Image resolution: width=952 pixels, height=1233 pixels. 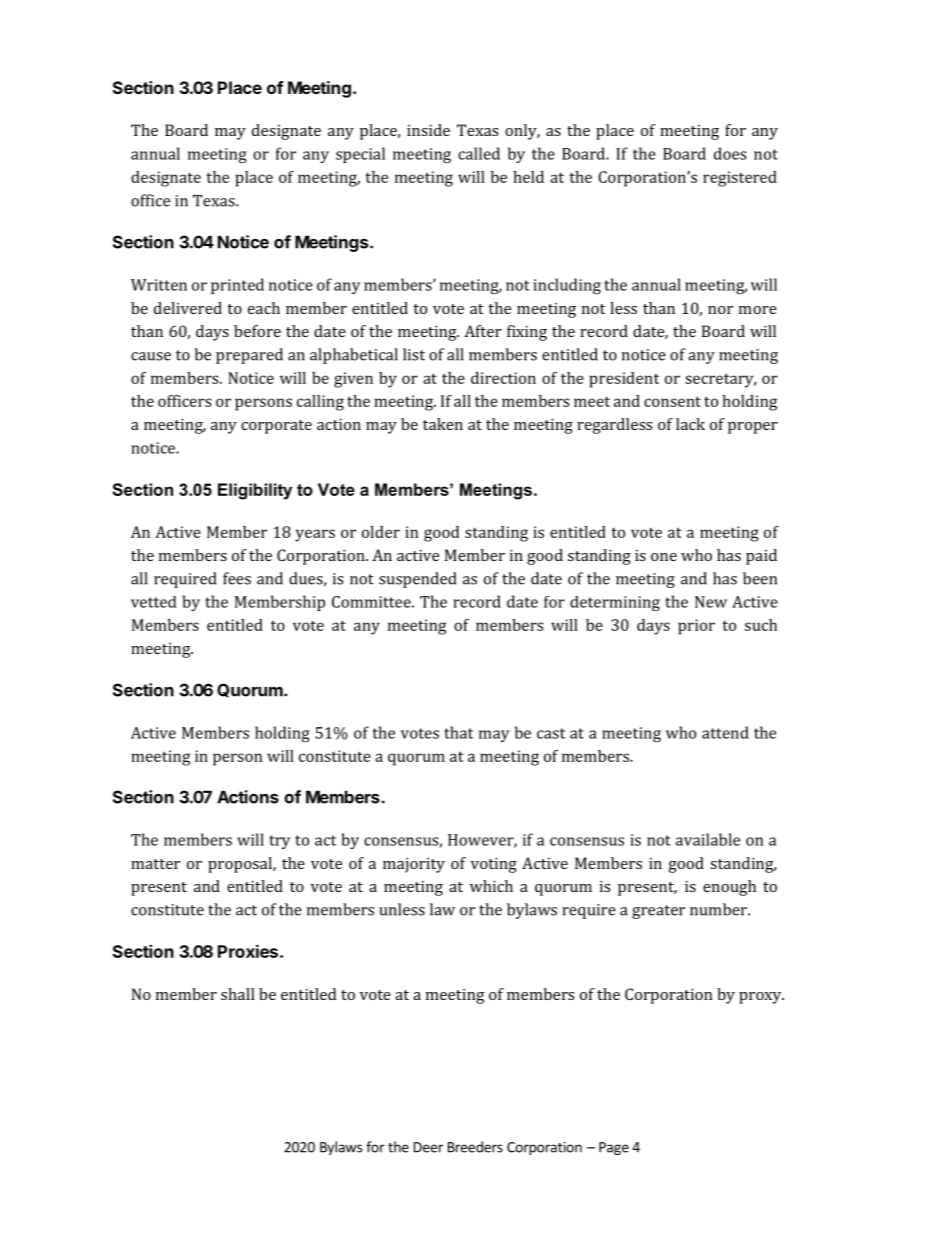 I want to click on shall, so click(x=238, y=994).
